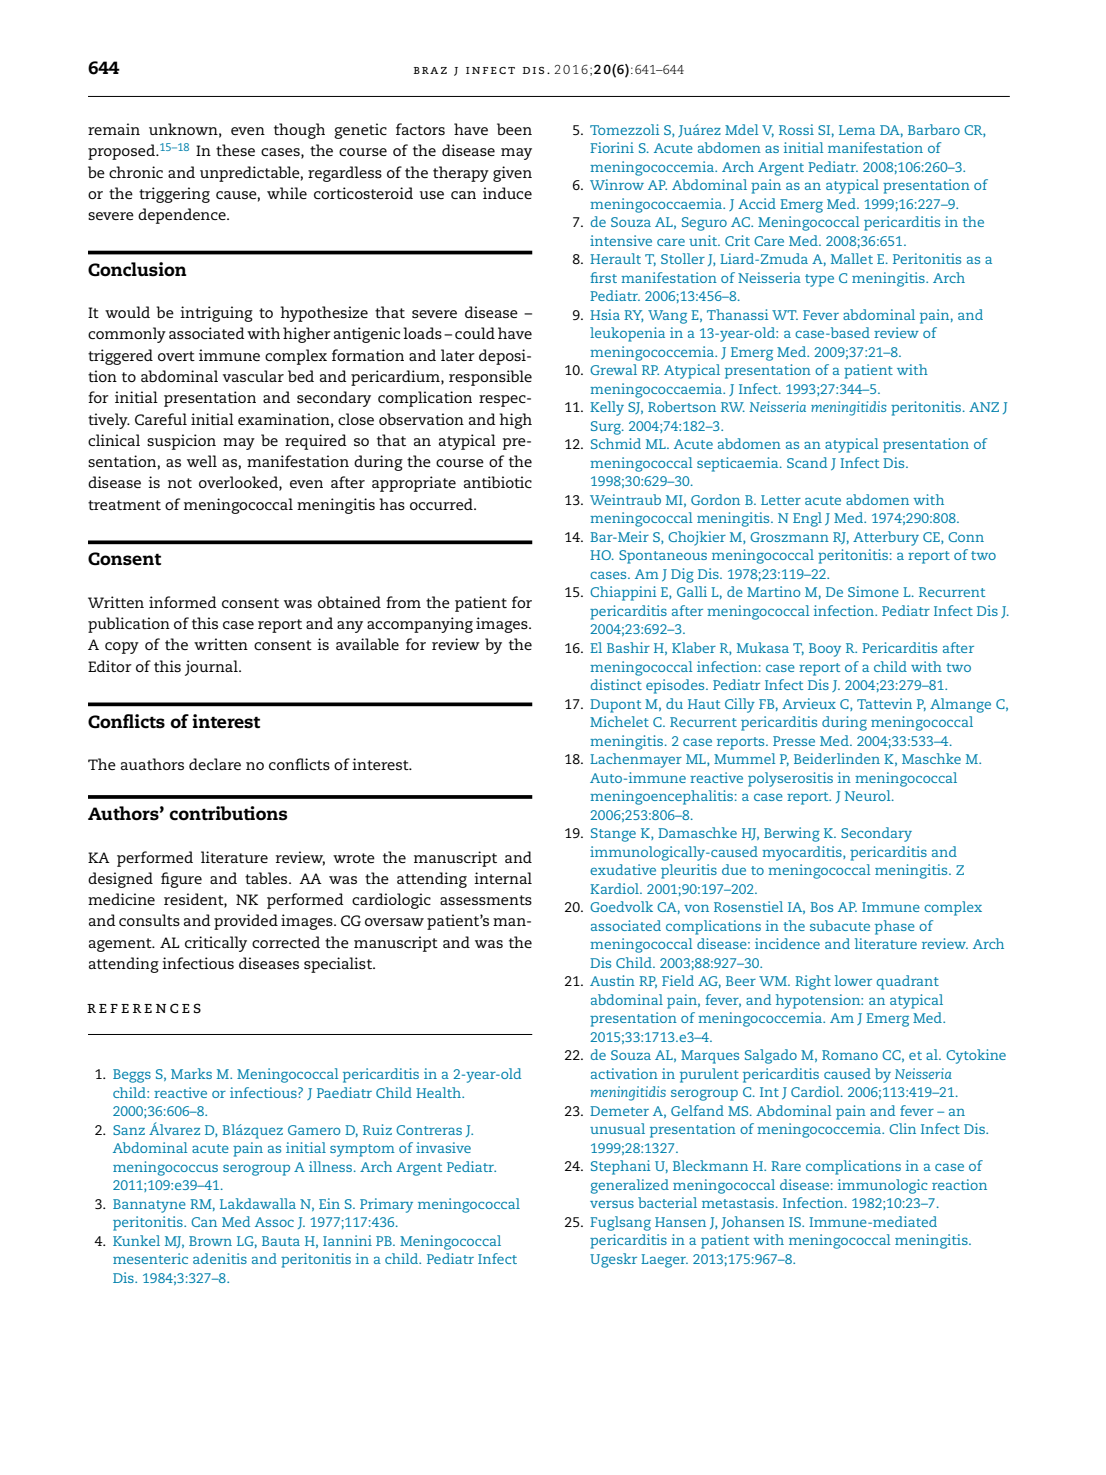 The height and width of the document is (1475, 1106). Describe the element at coordinates (628, 647) in the document. I see `Bashir` at that location.
